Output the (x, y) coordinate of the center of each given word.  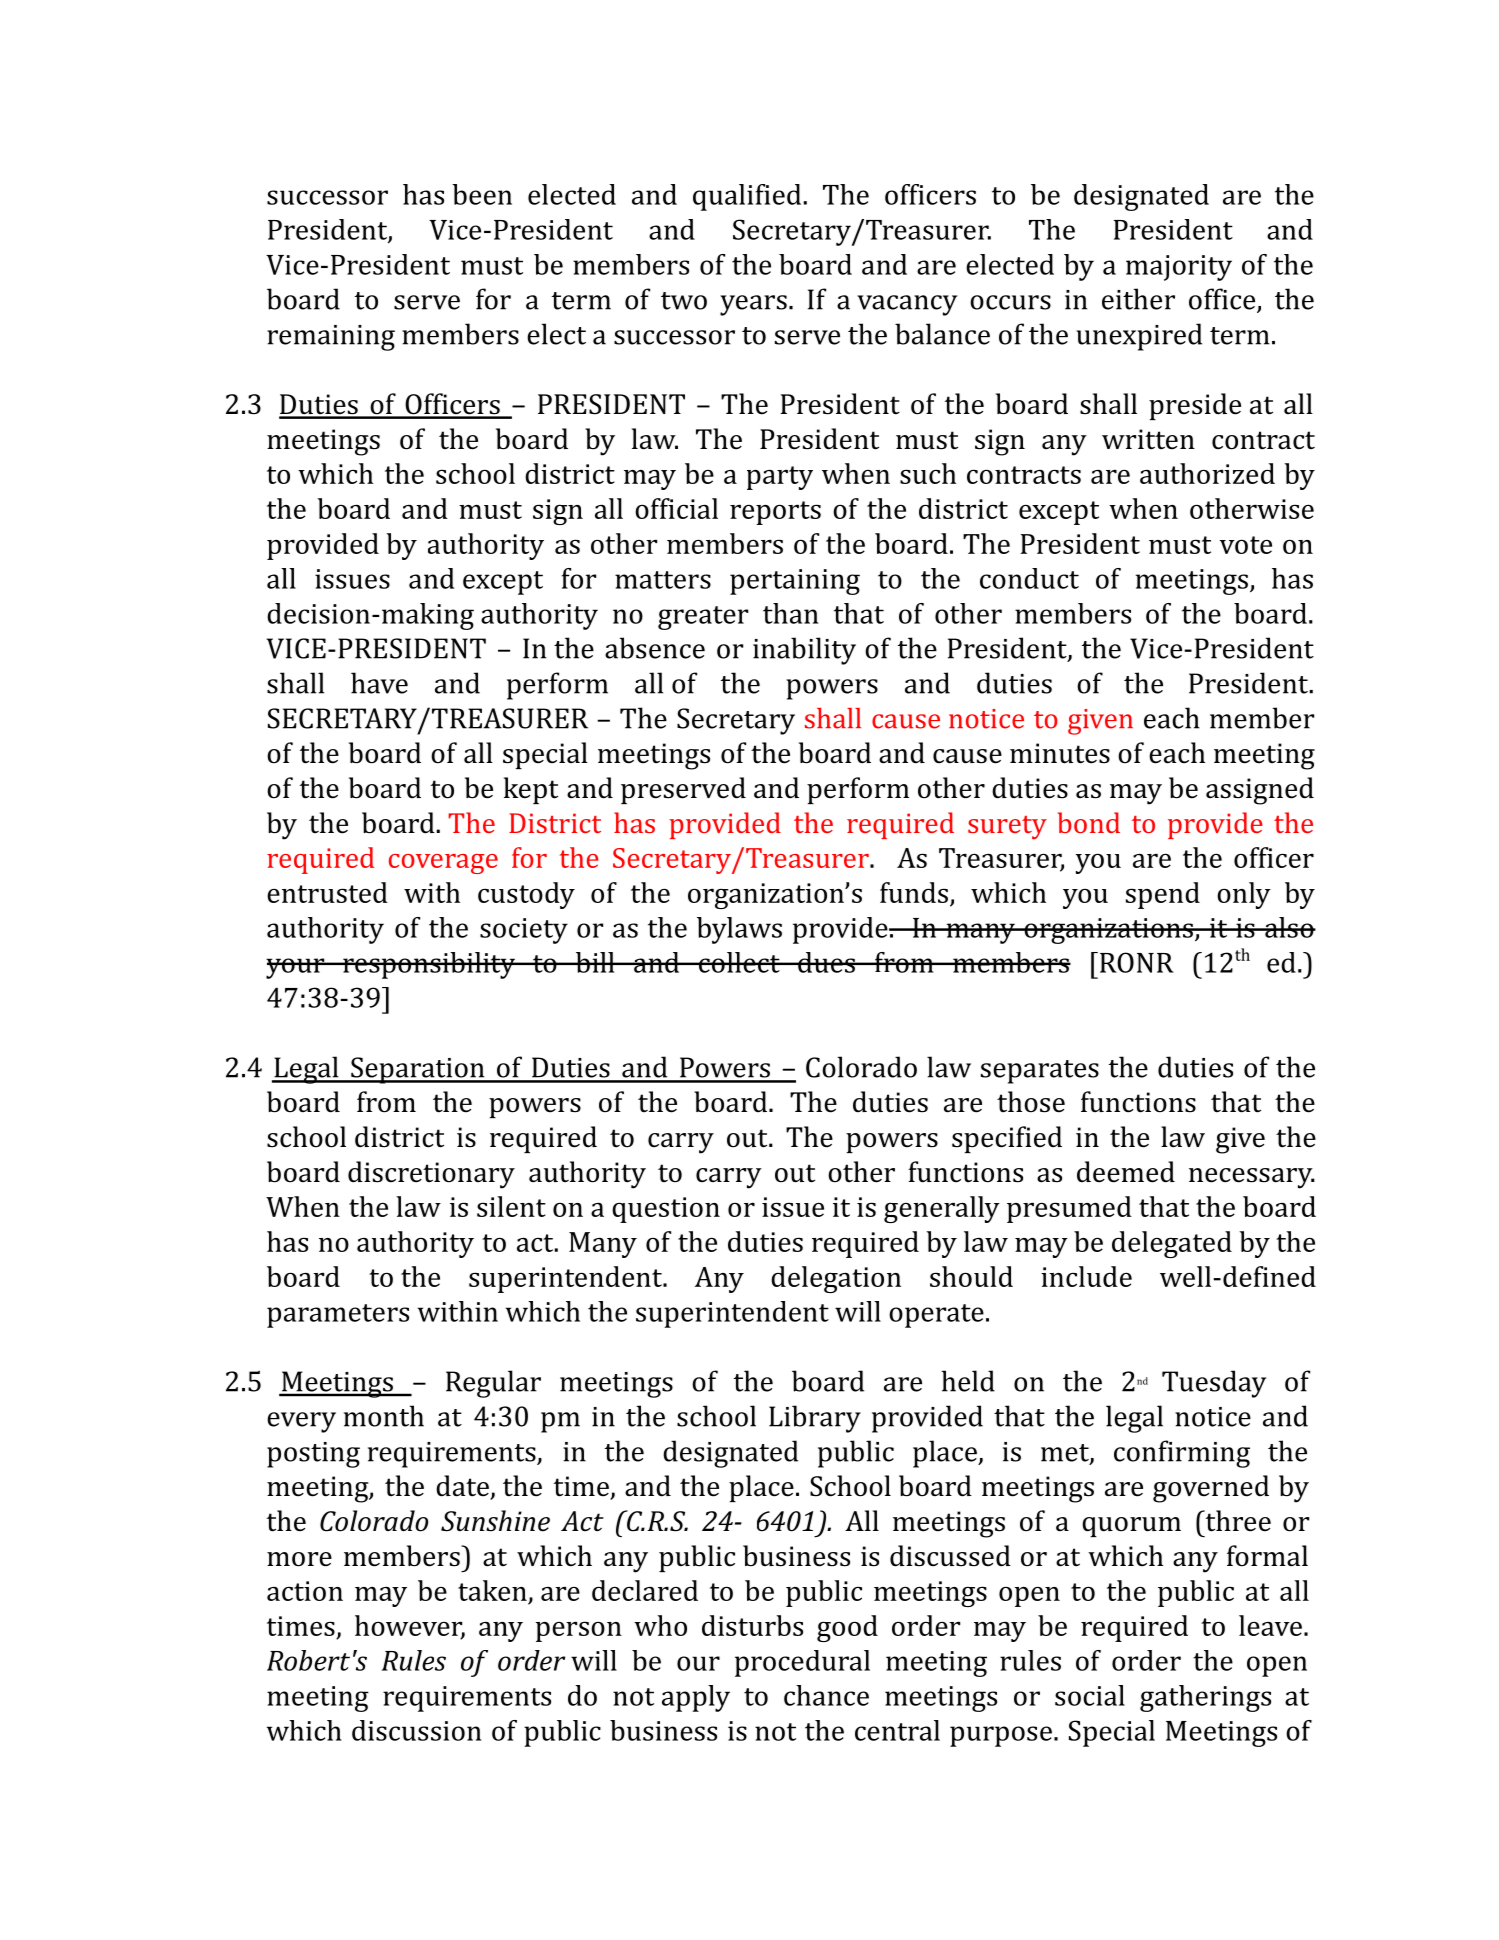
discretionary (431, 1175)
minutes (1060, 753)
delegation (836, 1279)
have (379, 683)
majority (1179, 268)
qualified (747, 197)
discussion (416, 1730)
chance (826, 1695)
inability (804, 651)
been (482, 194)
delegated (1172, 1244)
